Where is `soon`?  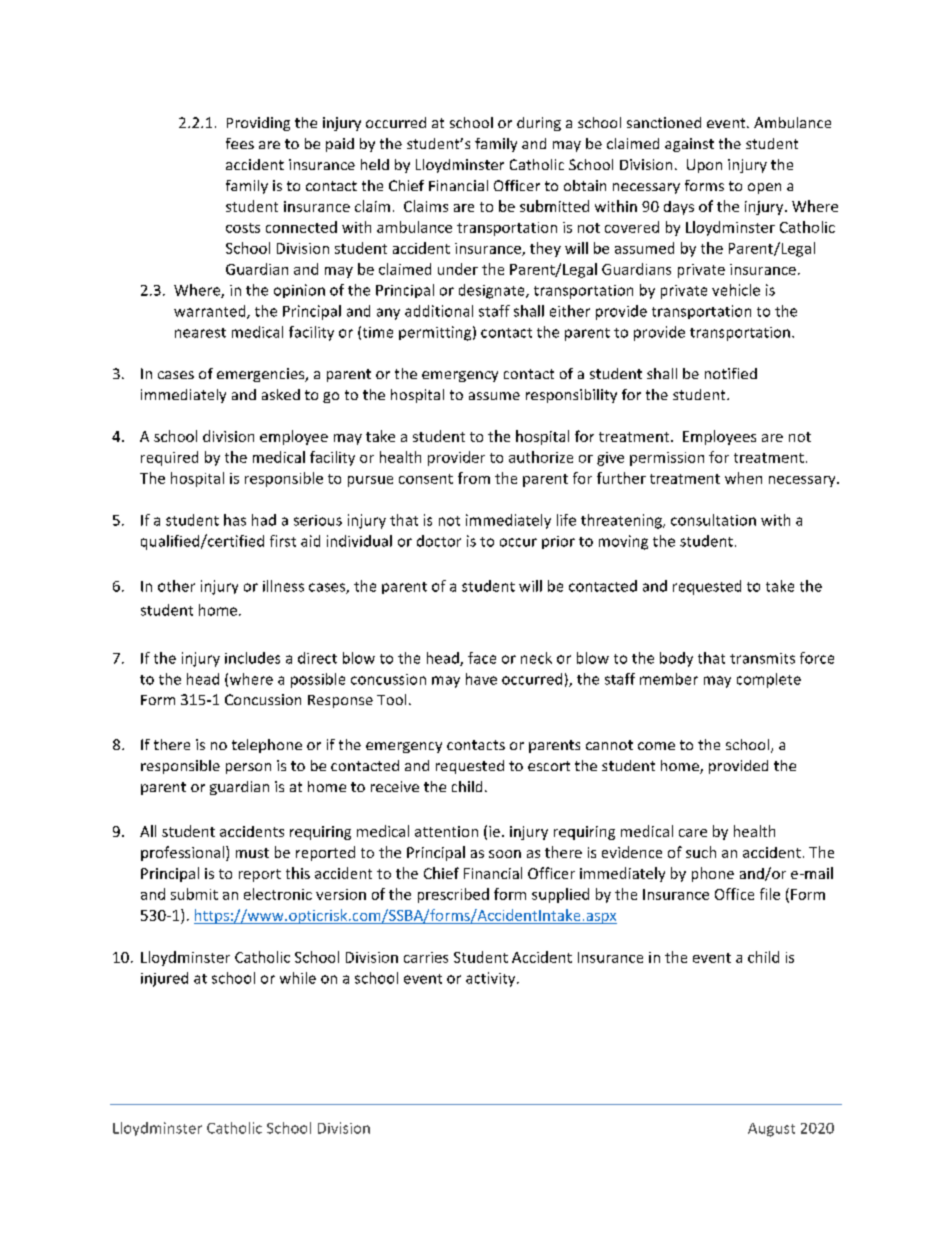
soon is located at coordinates (505, 854).
